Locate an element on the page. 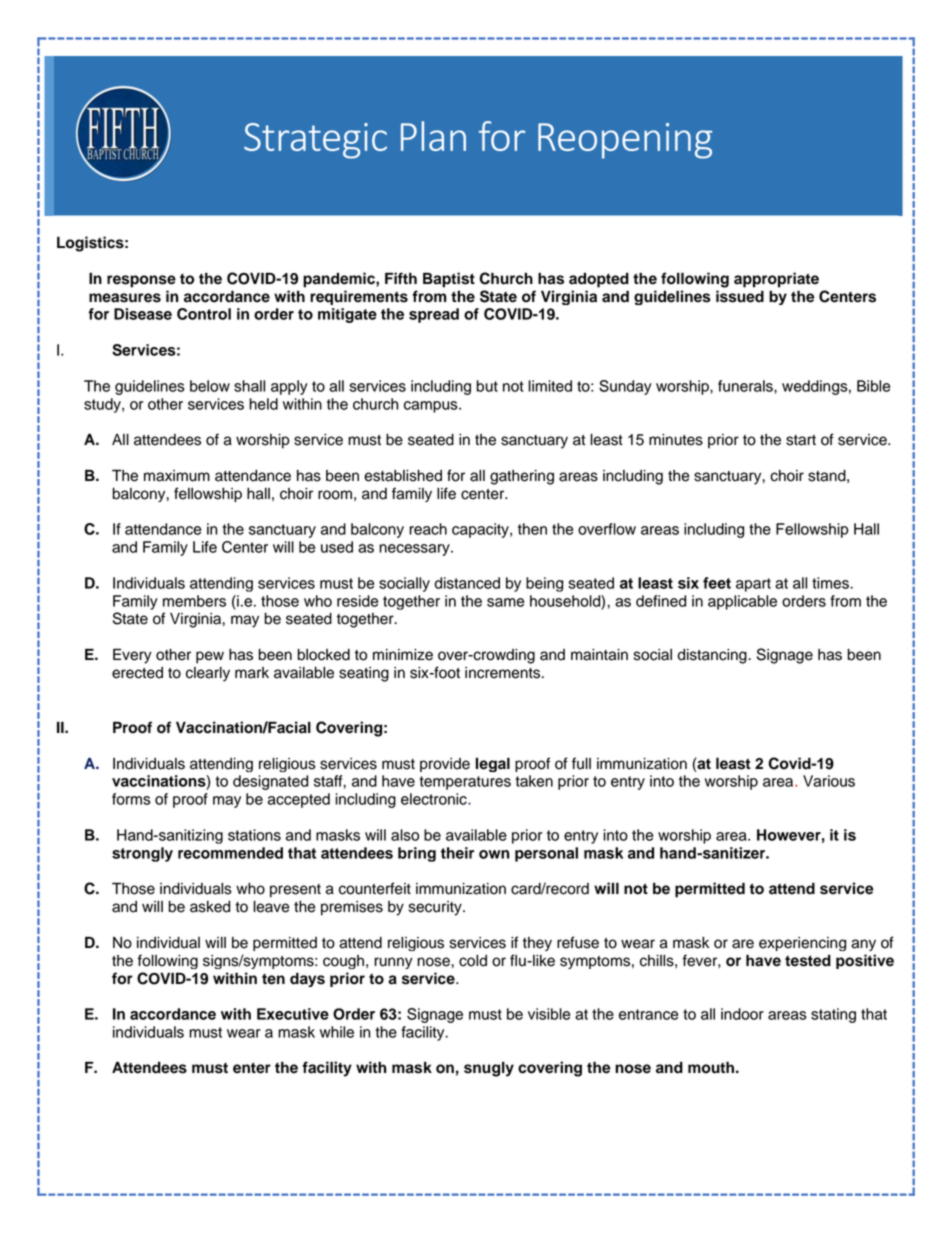  Executive is located at coordinates (293, 1014).
